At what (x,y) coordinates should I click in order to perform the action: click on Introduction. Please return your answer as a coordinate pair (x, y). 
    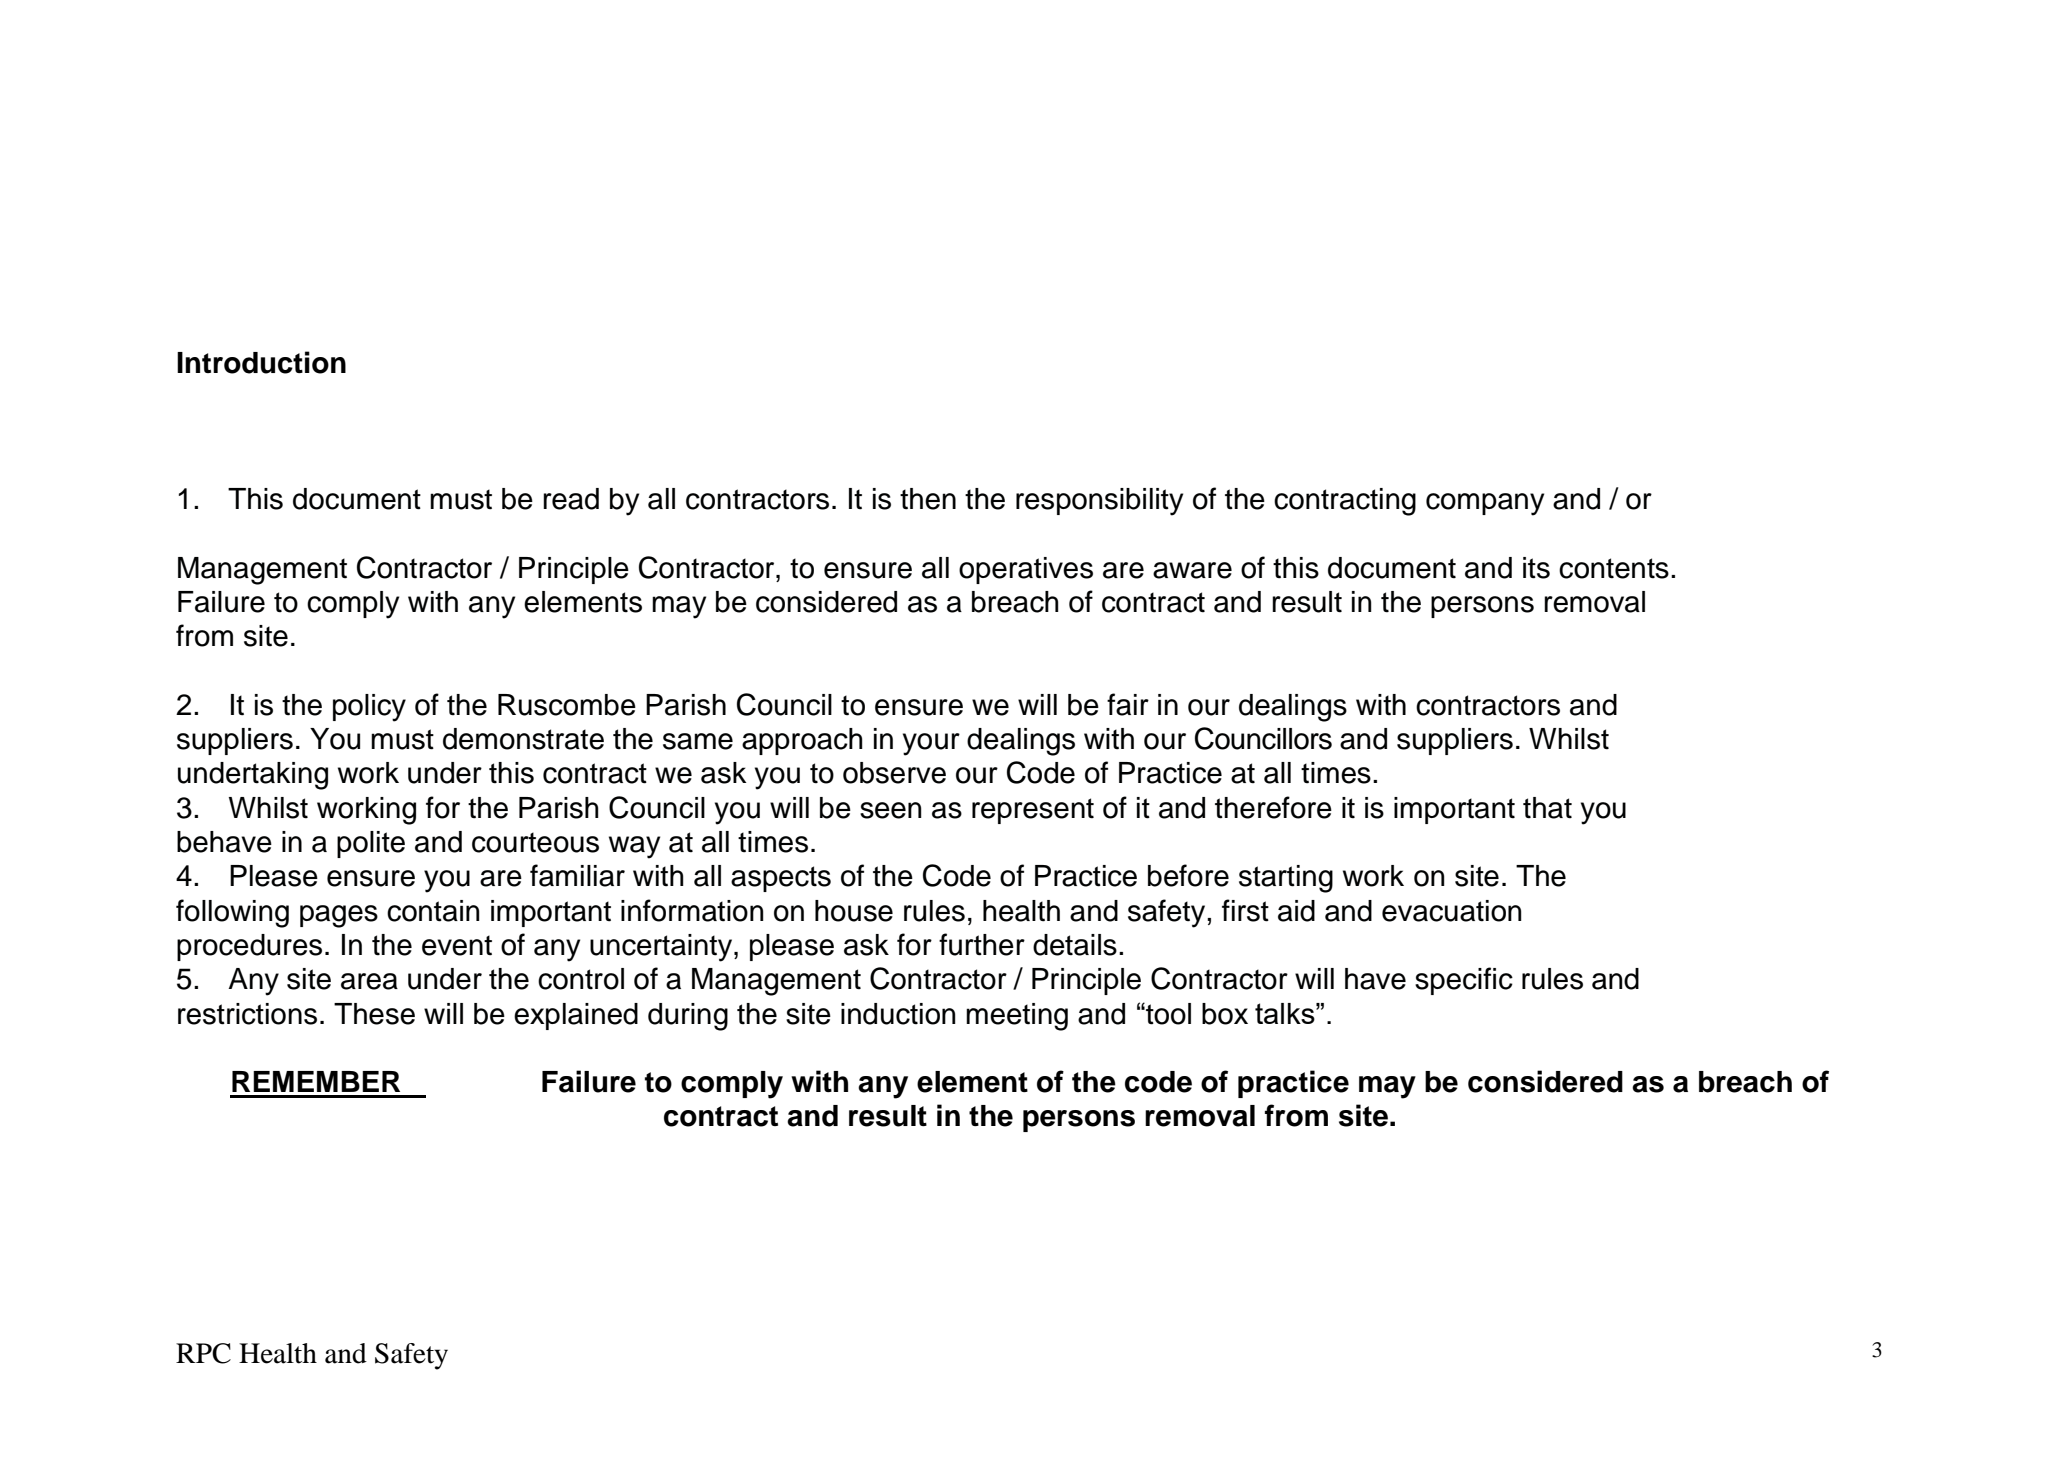
    Looking at the image, I should click on (261, 362).
